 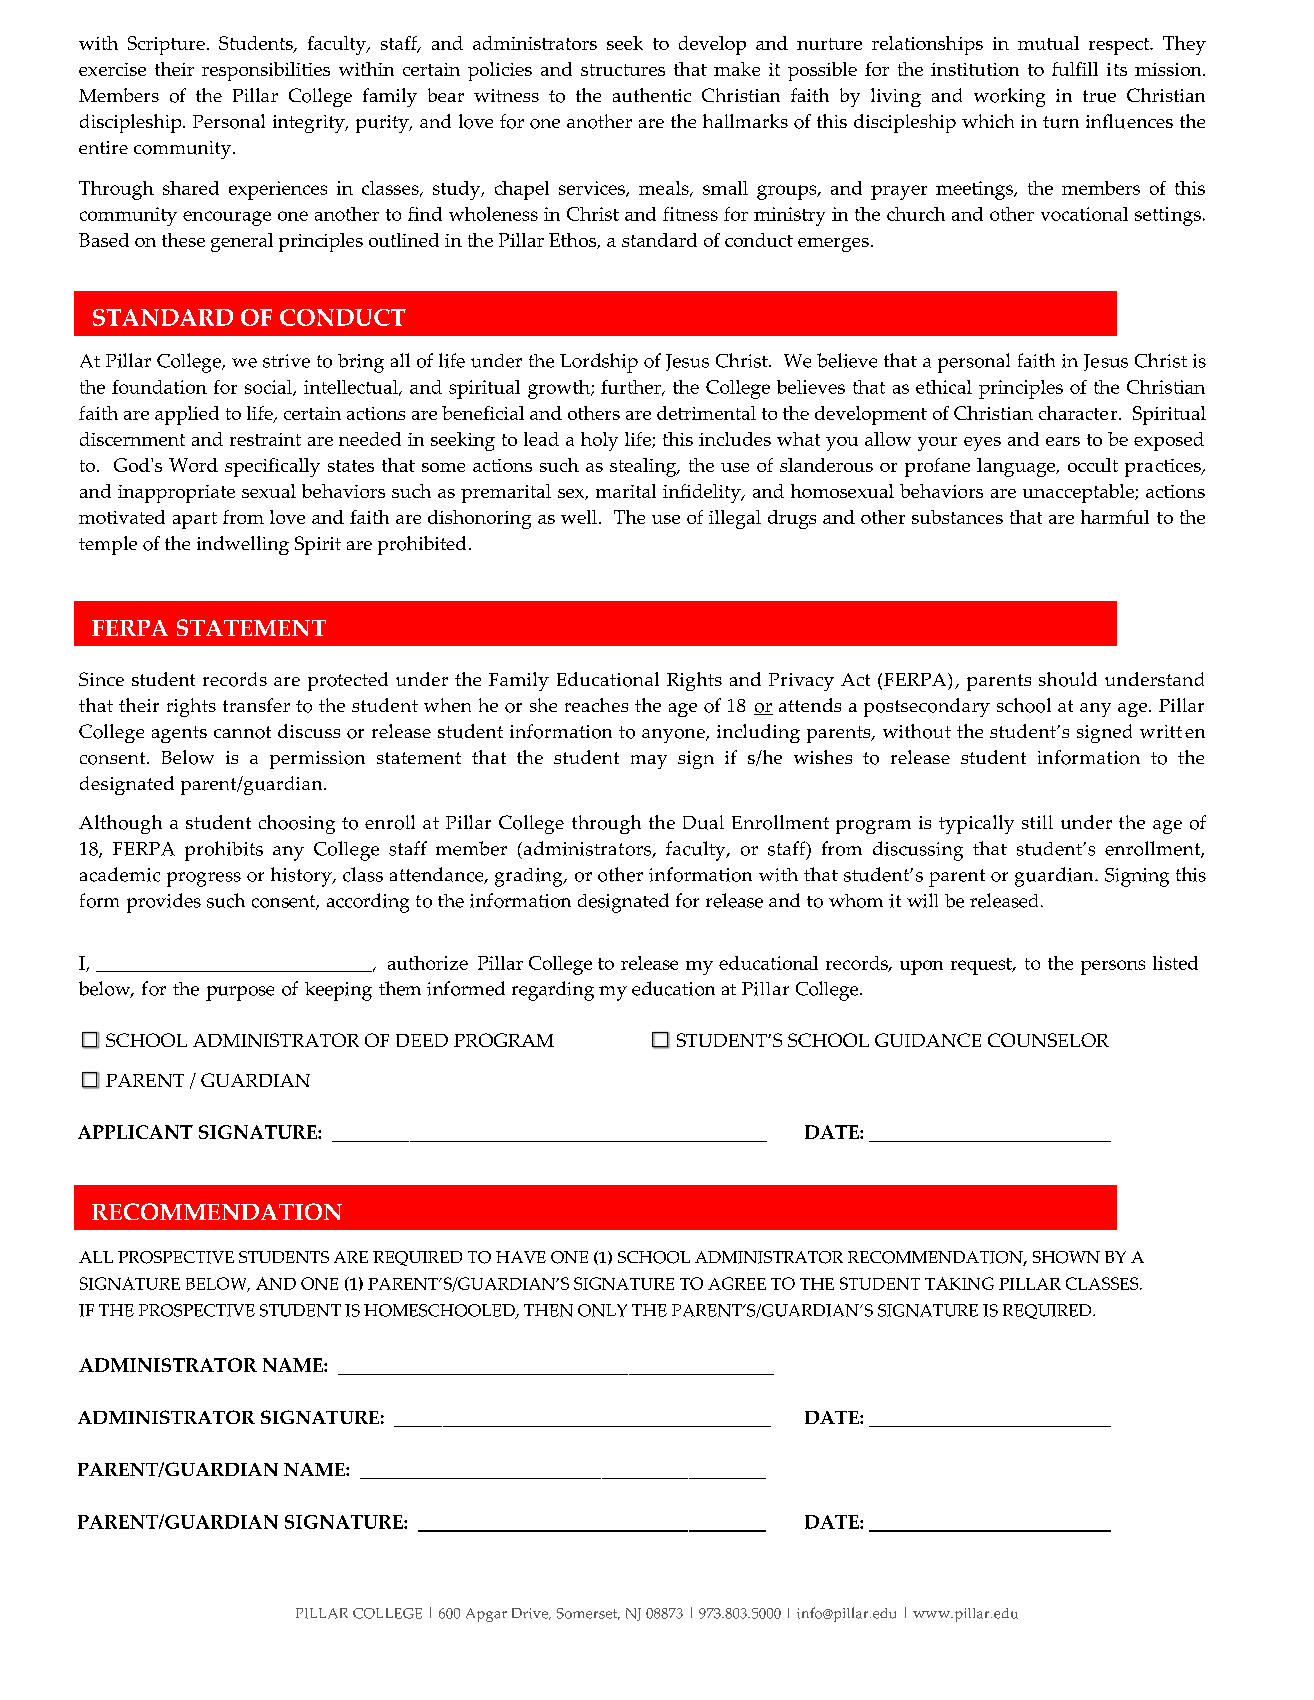 What do you see at coordinates (1115, 517) in the screenshot?
I see `harmful` at bounding box center [1115, 517].
